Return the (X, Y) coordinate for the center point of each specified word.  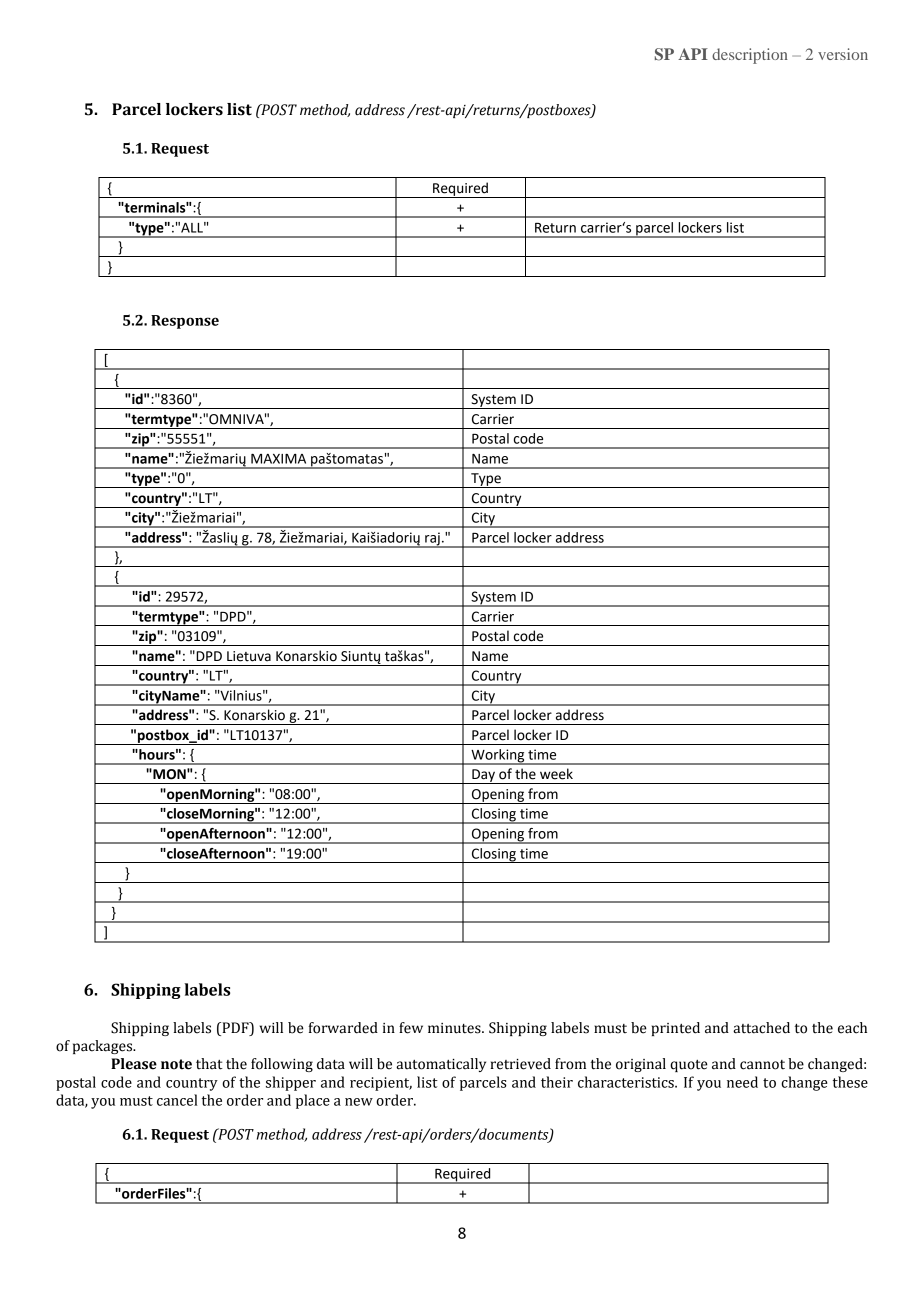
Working (498, 757)
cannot (762, 1065)
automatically (441, 1065)
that (209, 1064)
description (750, 56)
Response (185, 322)
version (843, 54)
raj (432, 540)
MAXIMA (278, 459)
